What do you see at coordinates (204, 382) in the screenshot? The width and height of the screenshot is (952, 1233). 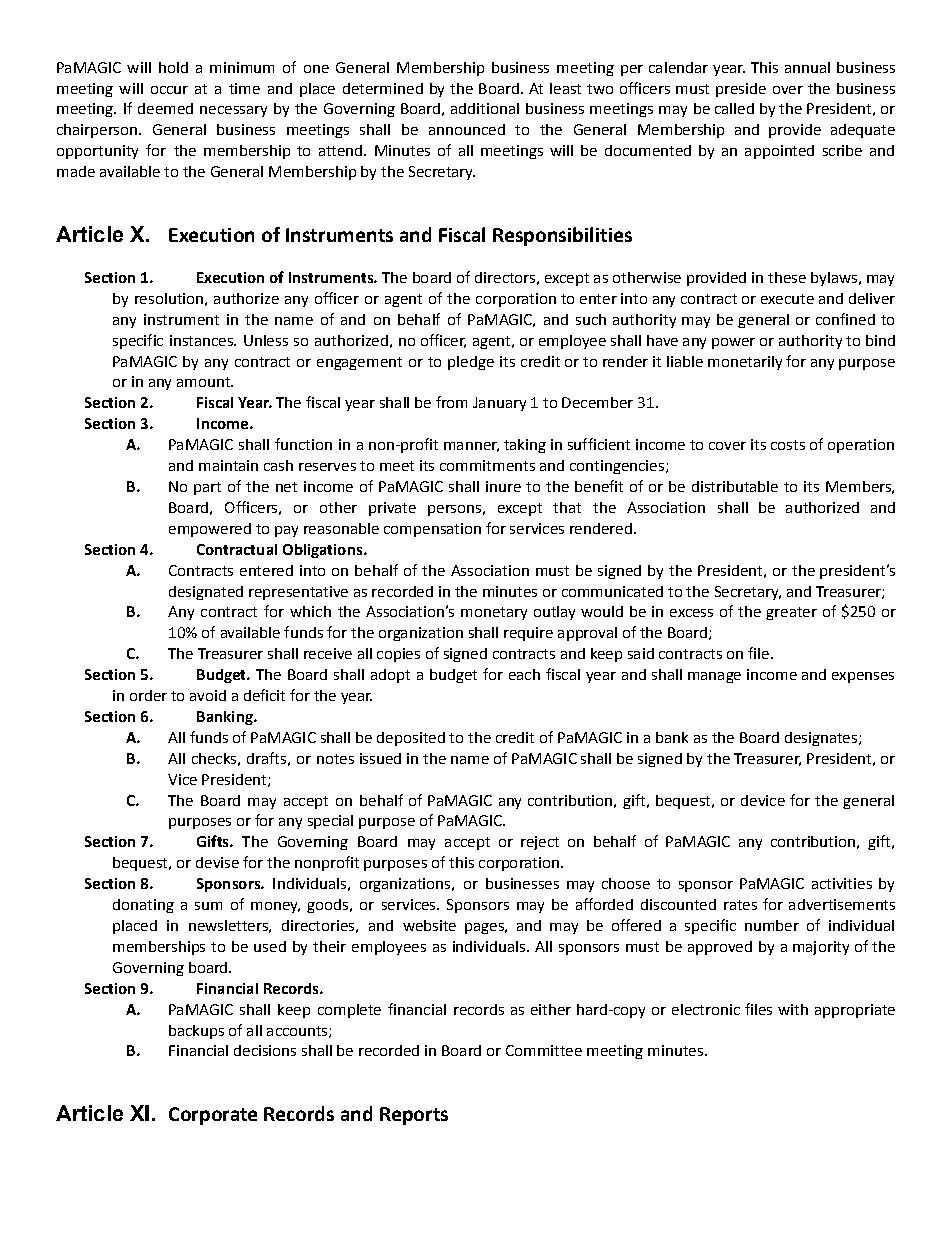 I see `amount` at bounding box center [204, 382].
